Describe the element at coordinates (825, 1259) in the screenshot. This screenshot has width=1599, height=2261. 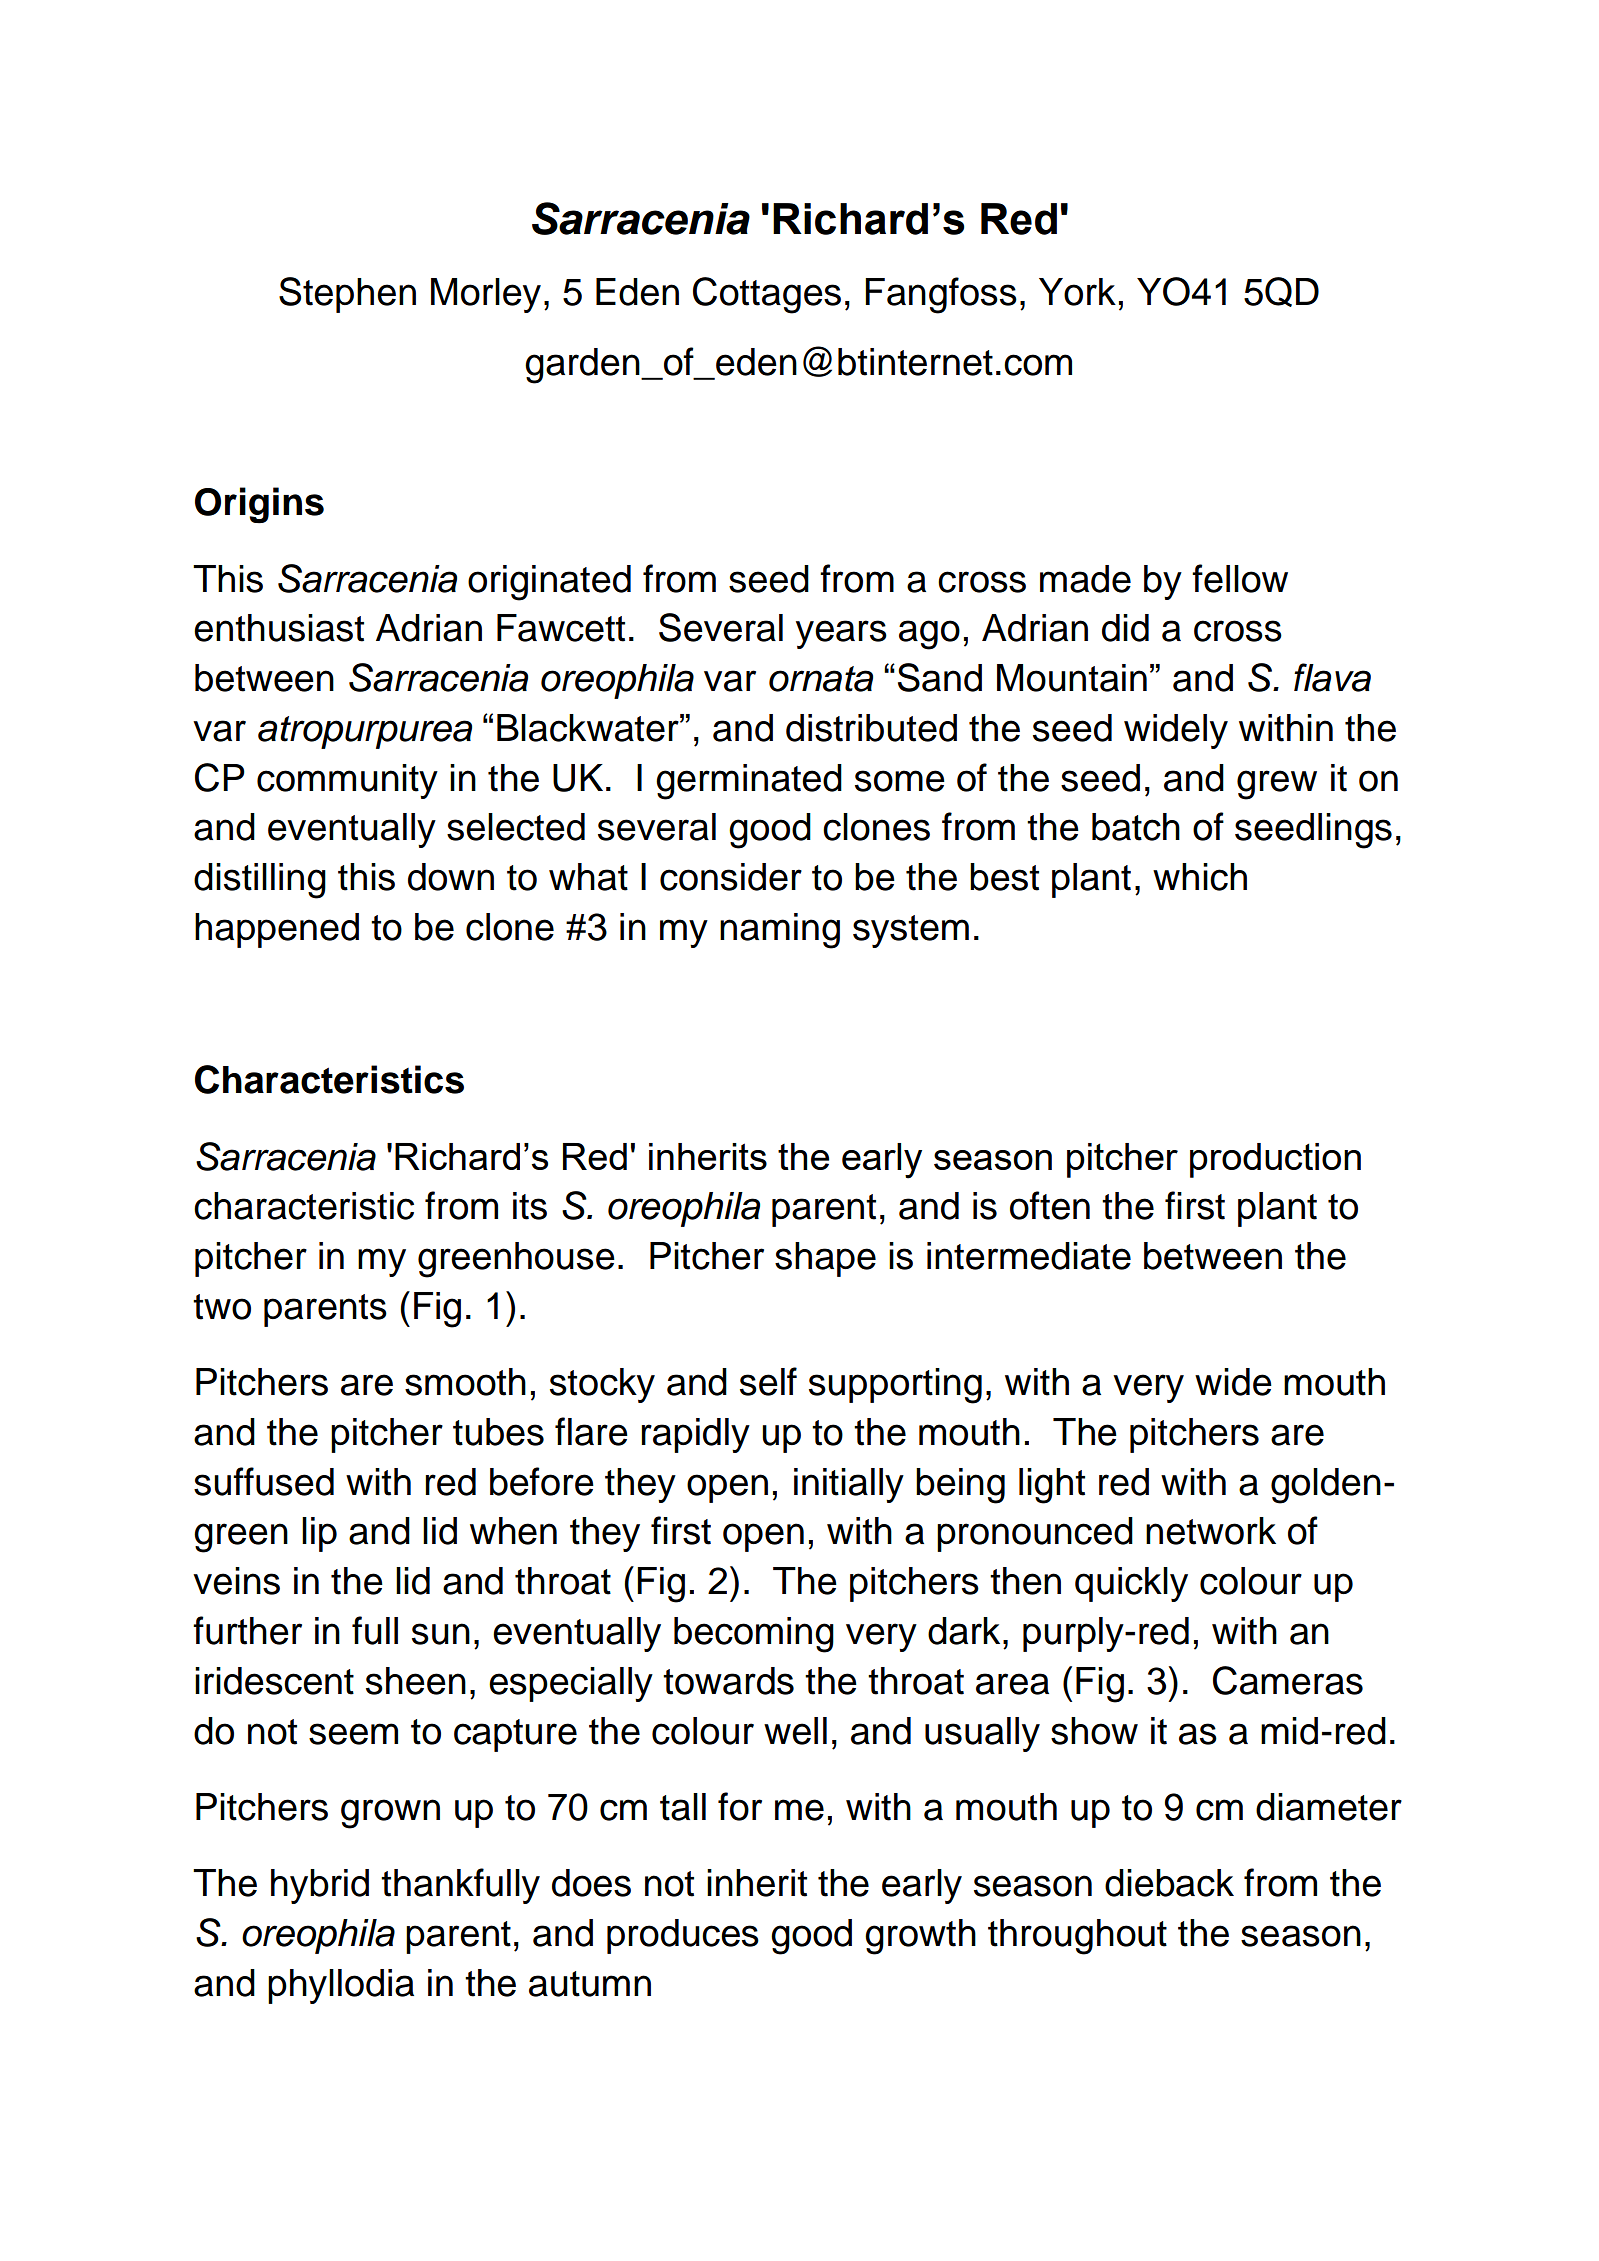
I see `shape` at that location.
